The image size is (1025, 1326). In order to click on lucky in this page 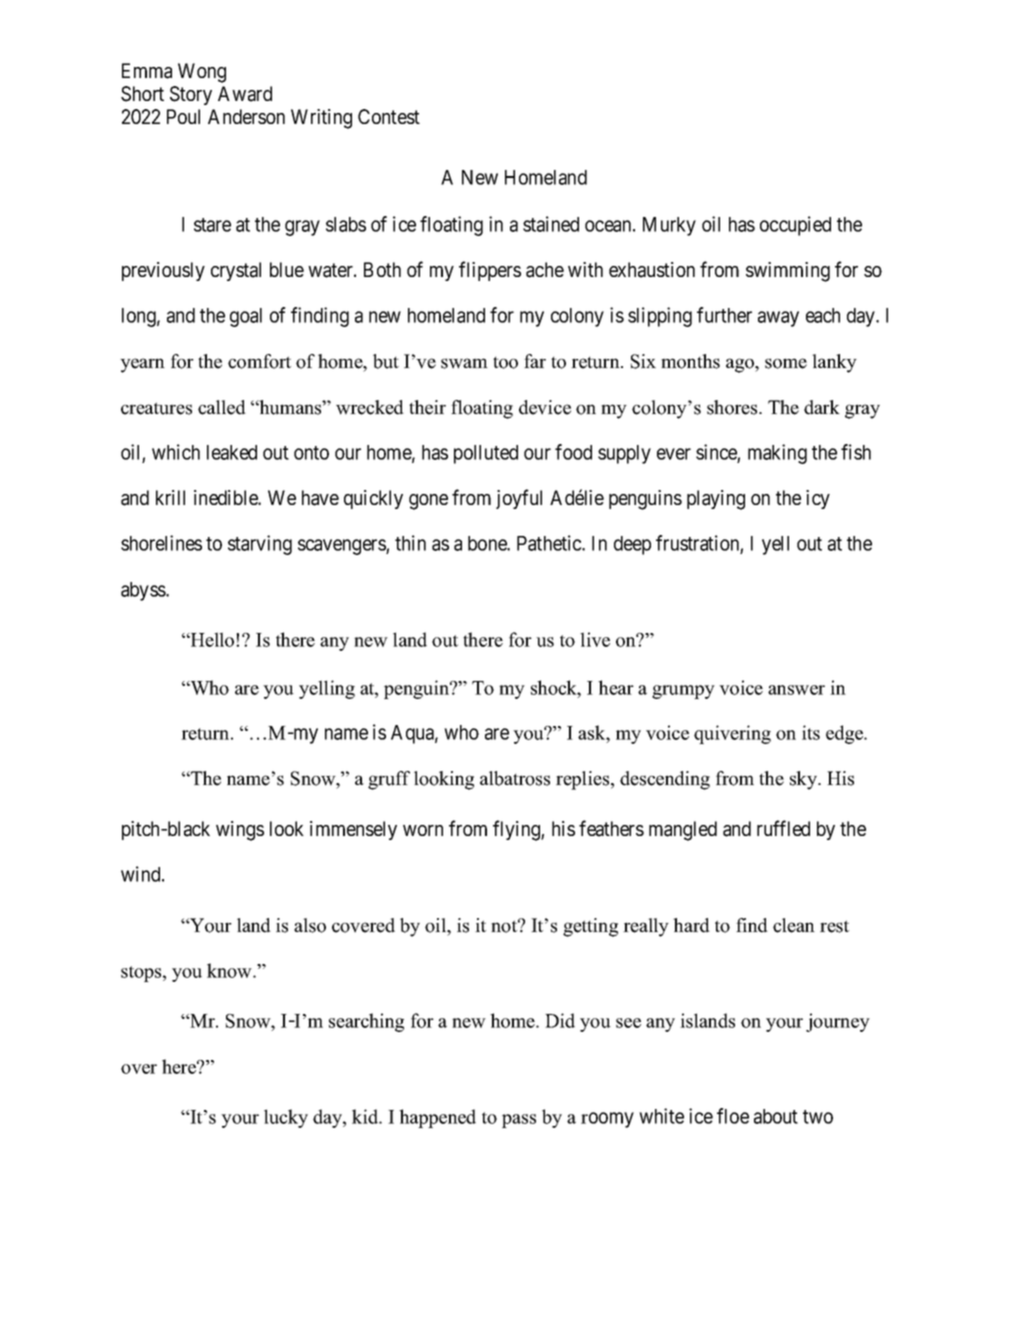, I will do `click(286, 1118)`.
